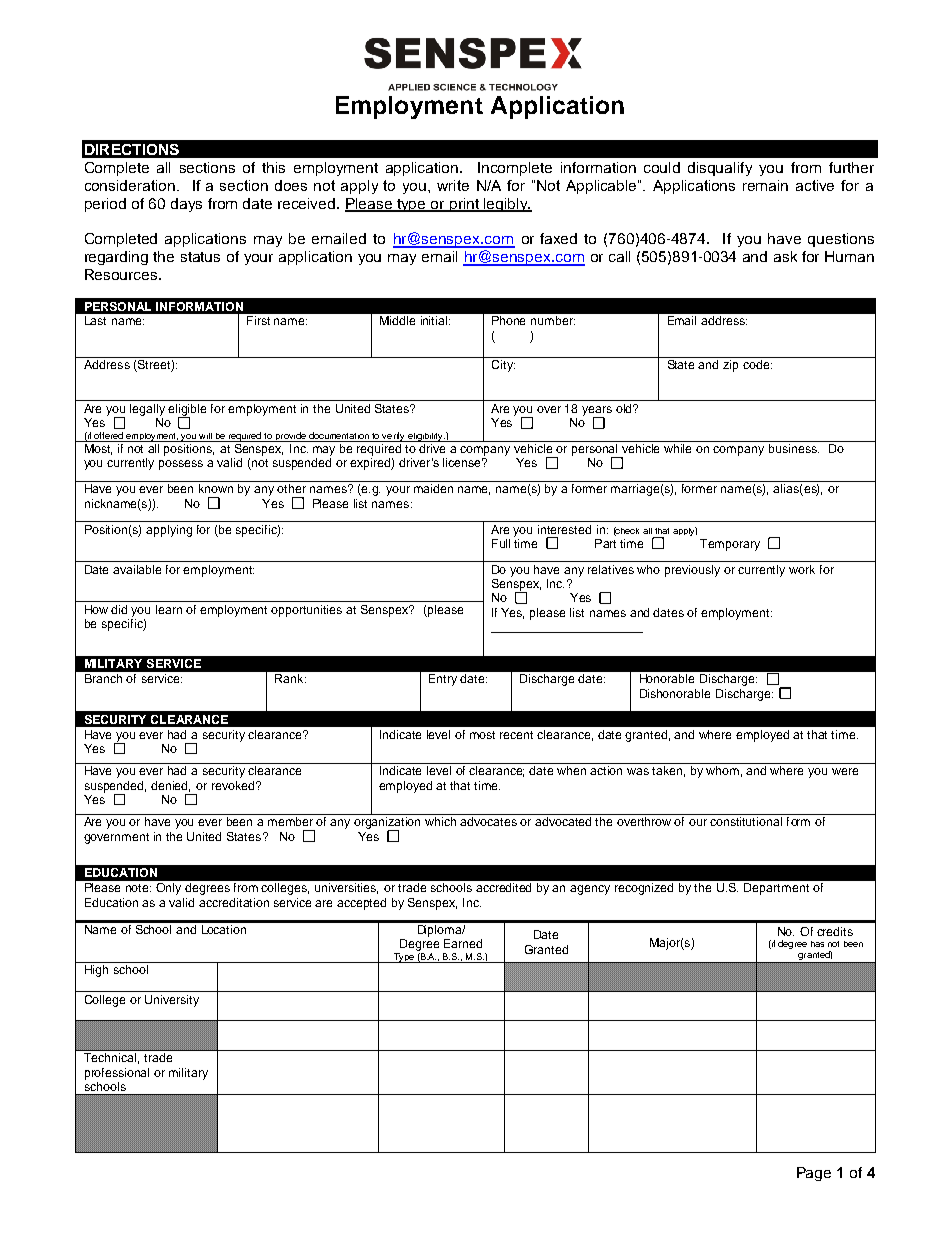 The image size is (952, 1233). I want to click on print, so click(464, 205).
